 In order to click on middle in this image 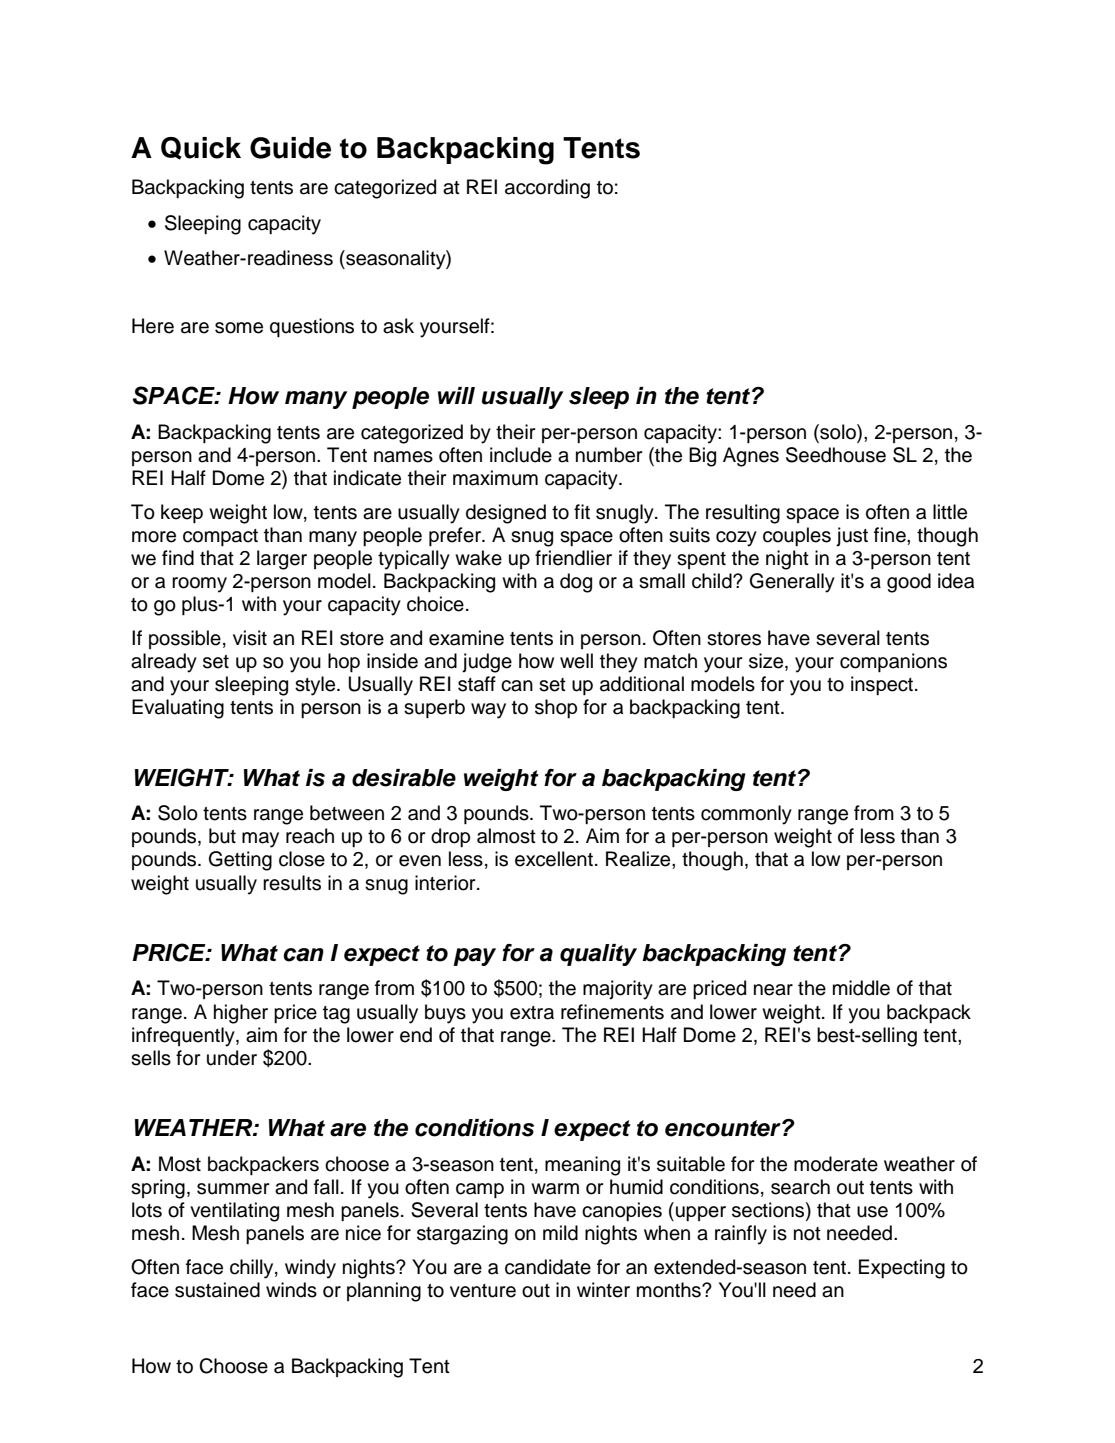, I will do `click(861, 988)`.
